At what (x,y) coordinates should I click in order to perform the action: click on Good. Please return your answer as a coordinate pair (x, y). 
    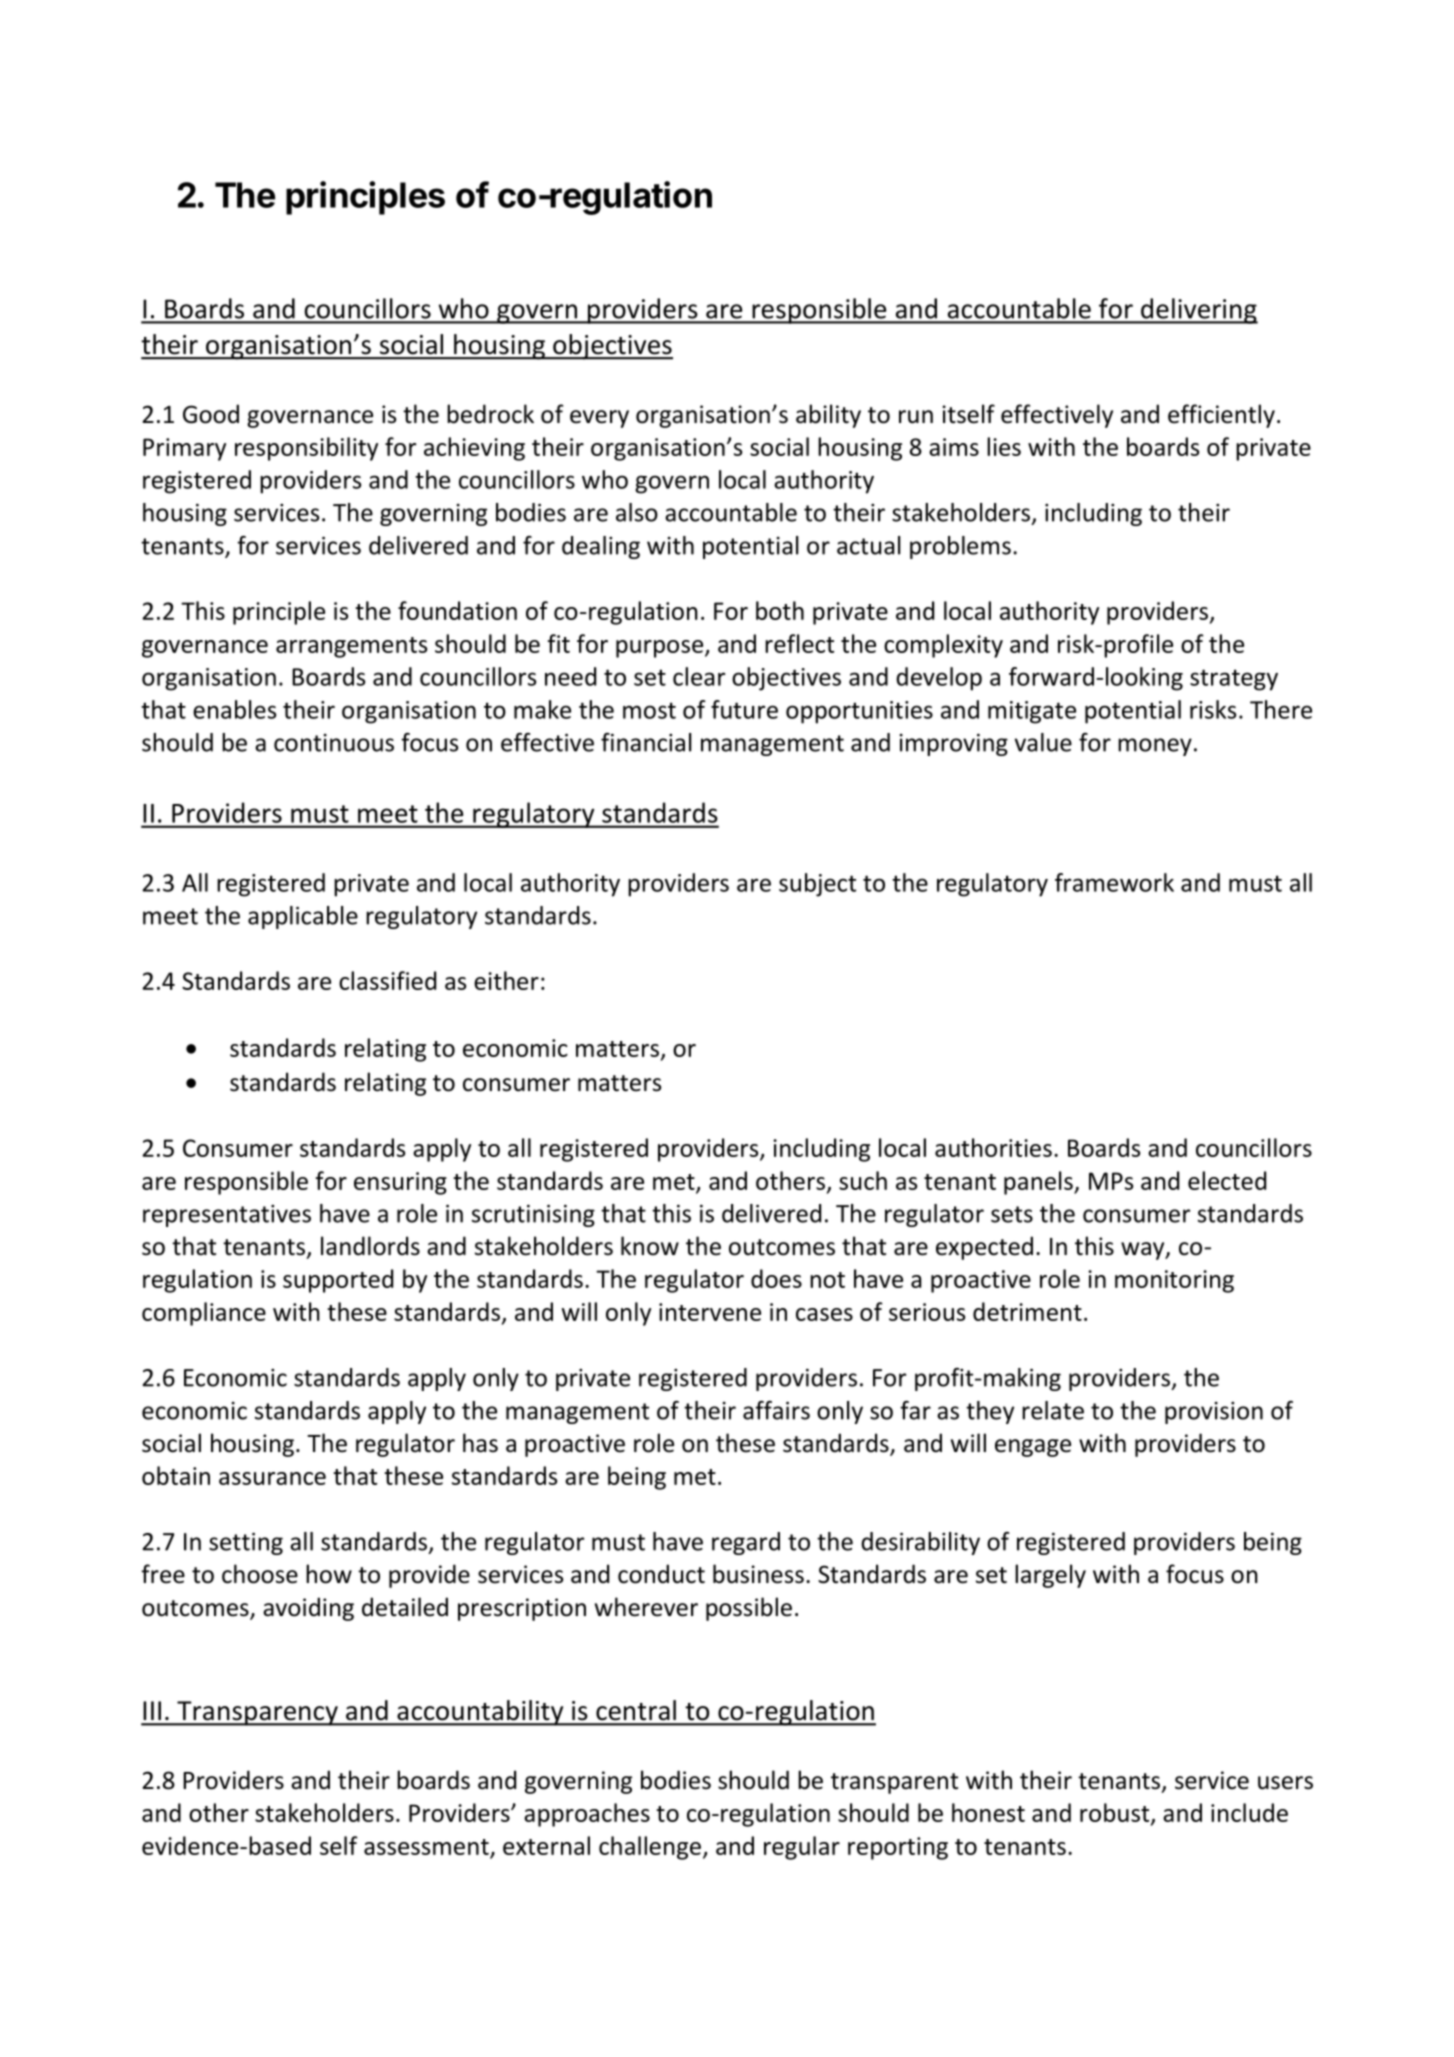
    Looking at the image, I should click on (211, 414).
